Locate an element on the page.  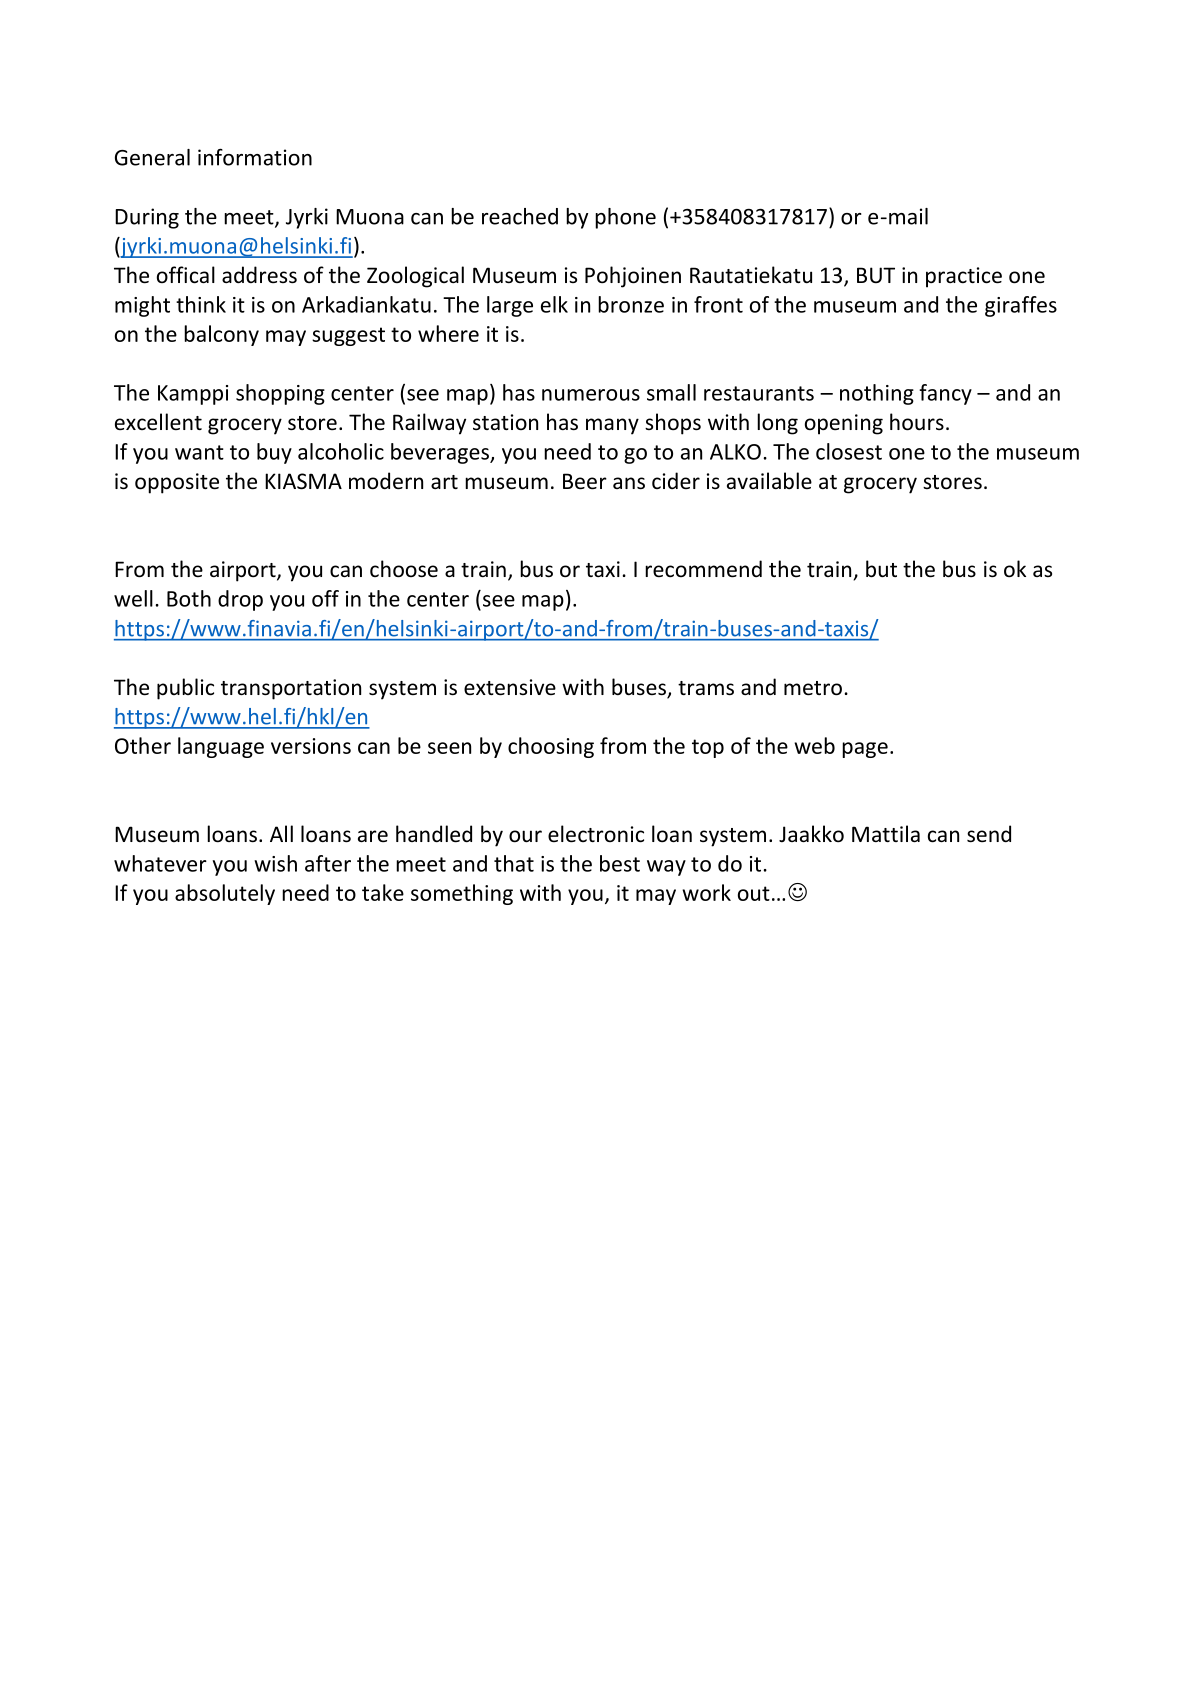
that is located at coordinates (514, 863).
